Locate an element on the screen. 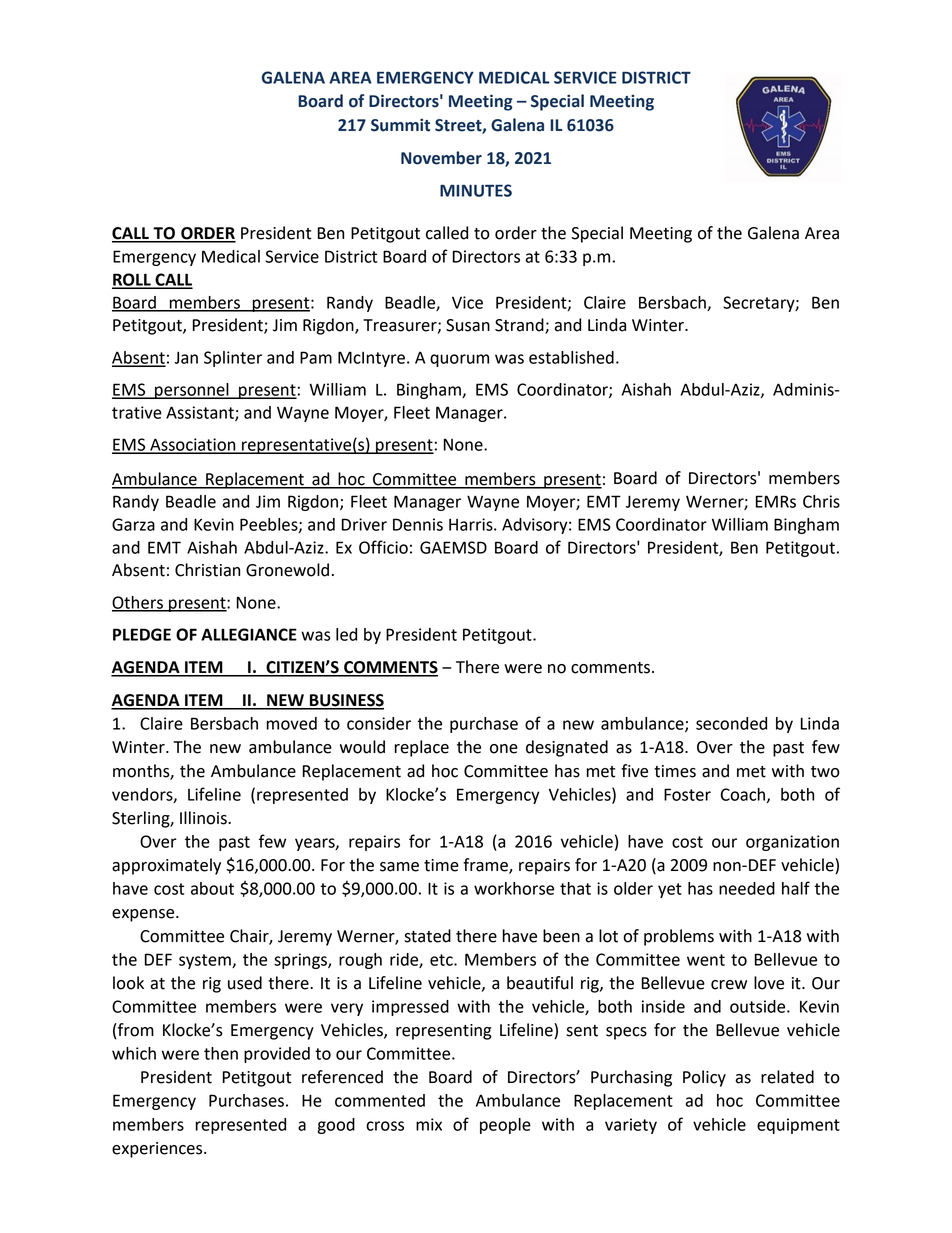 This screenshot has height=1233, width=952. experiences is located at coordinates (158, 1150).
